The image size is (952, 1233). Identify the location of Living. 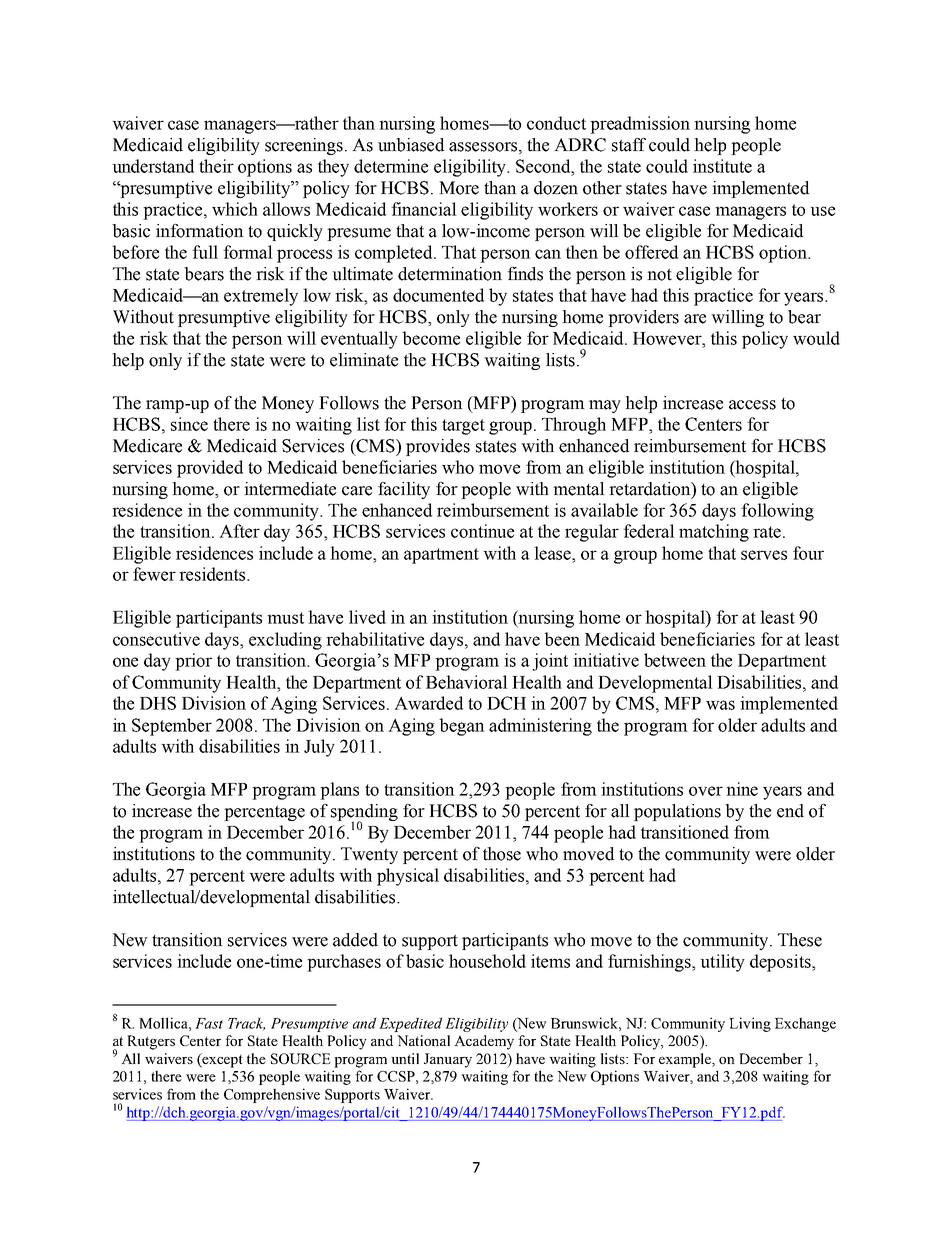
(750, 1024).
